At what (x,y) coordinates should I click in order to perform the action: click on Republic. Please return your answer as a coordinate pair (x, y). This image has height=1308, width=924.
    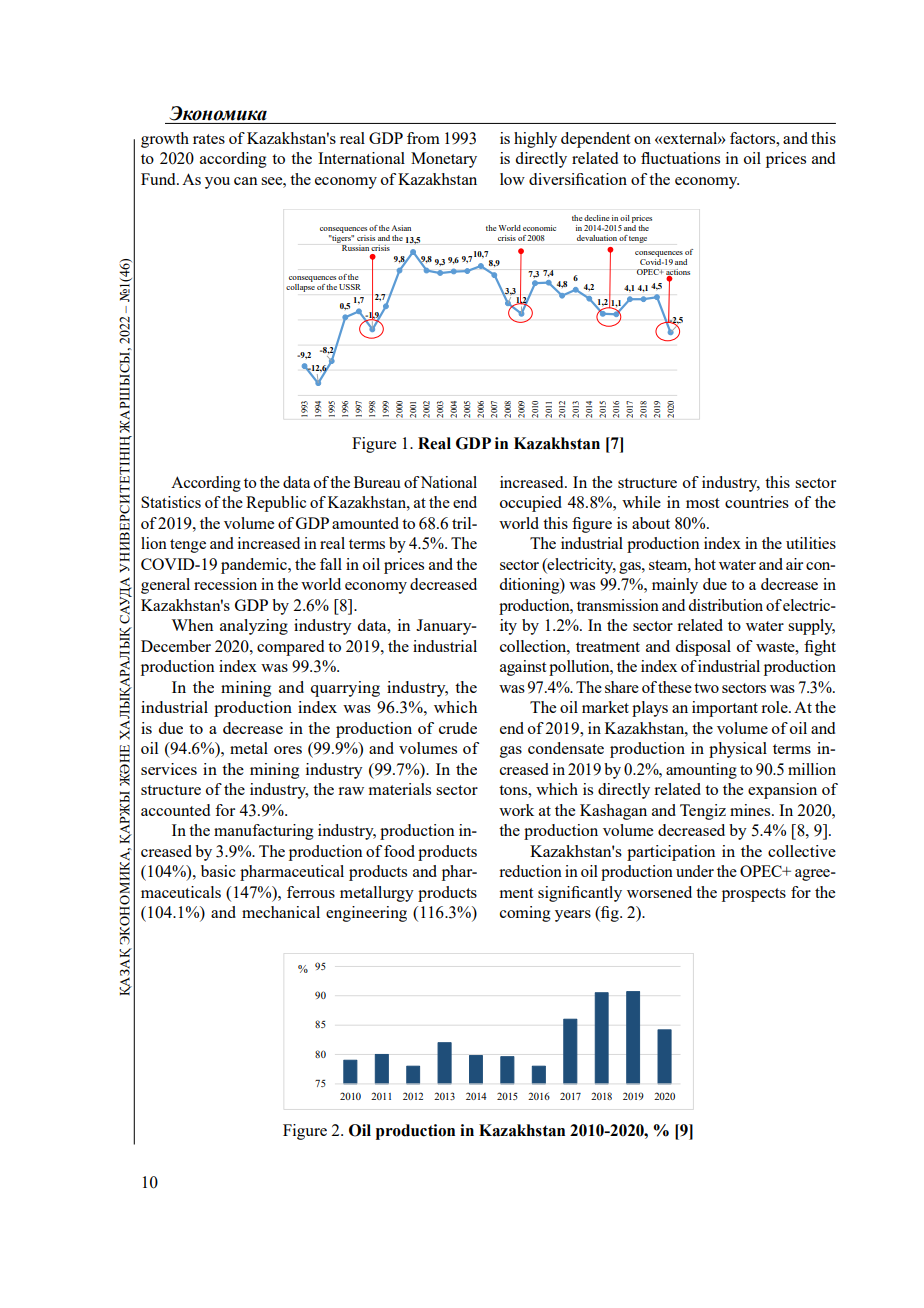
    Looking at the image, I should click on (276, 504).
